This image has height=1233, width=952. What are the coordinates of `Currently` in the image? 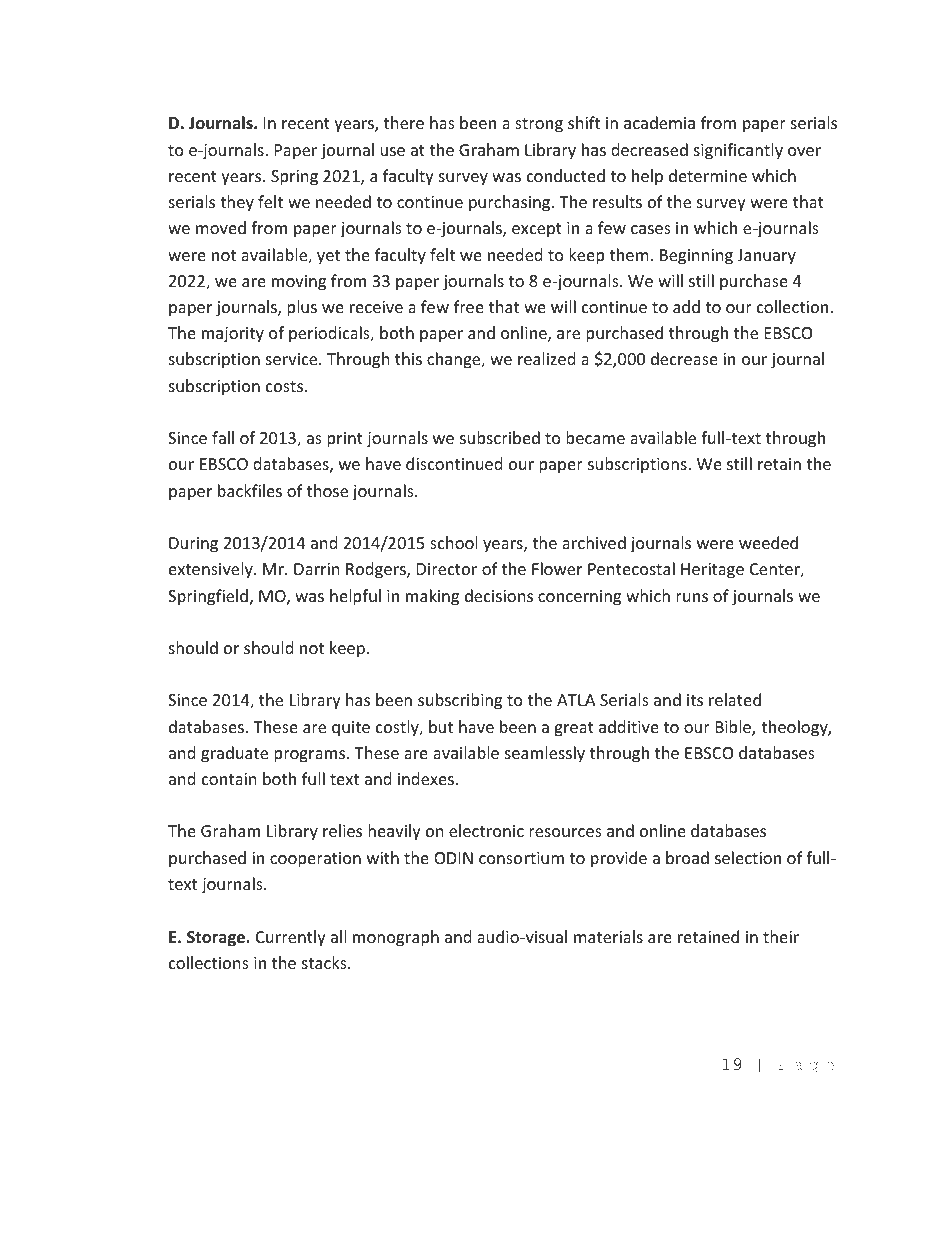 It's located at (291, 938).
